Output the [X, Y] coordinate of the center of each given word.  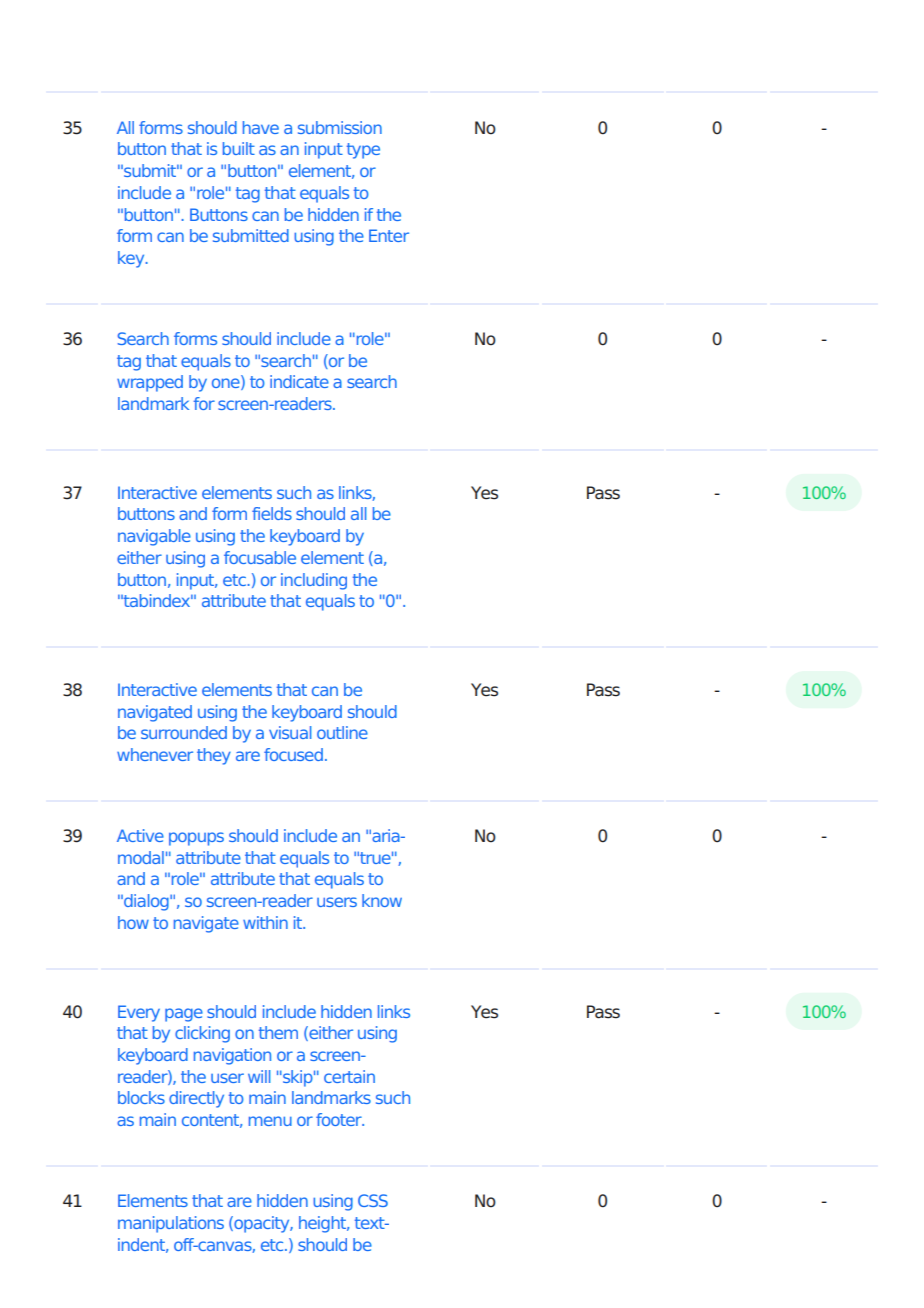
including [314, 581]
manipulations [171, 1224]
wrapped [150, 383]
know [382, 900]
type [363, 151]
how [133, 922]
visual [290, 732]
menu [270, 1121]
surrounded [184, 732]
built [239, 148]
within [265, 922]
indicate [299, 381]
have [261, 127]
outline [342, 732]
